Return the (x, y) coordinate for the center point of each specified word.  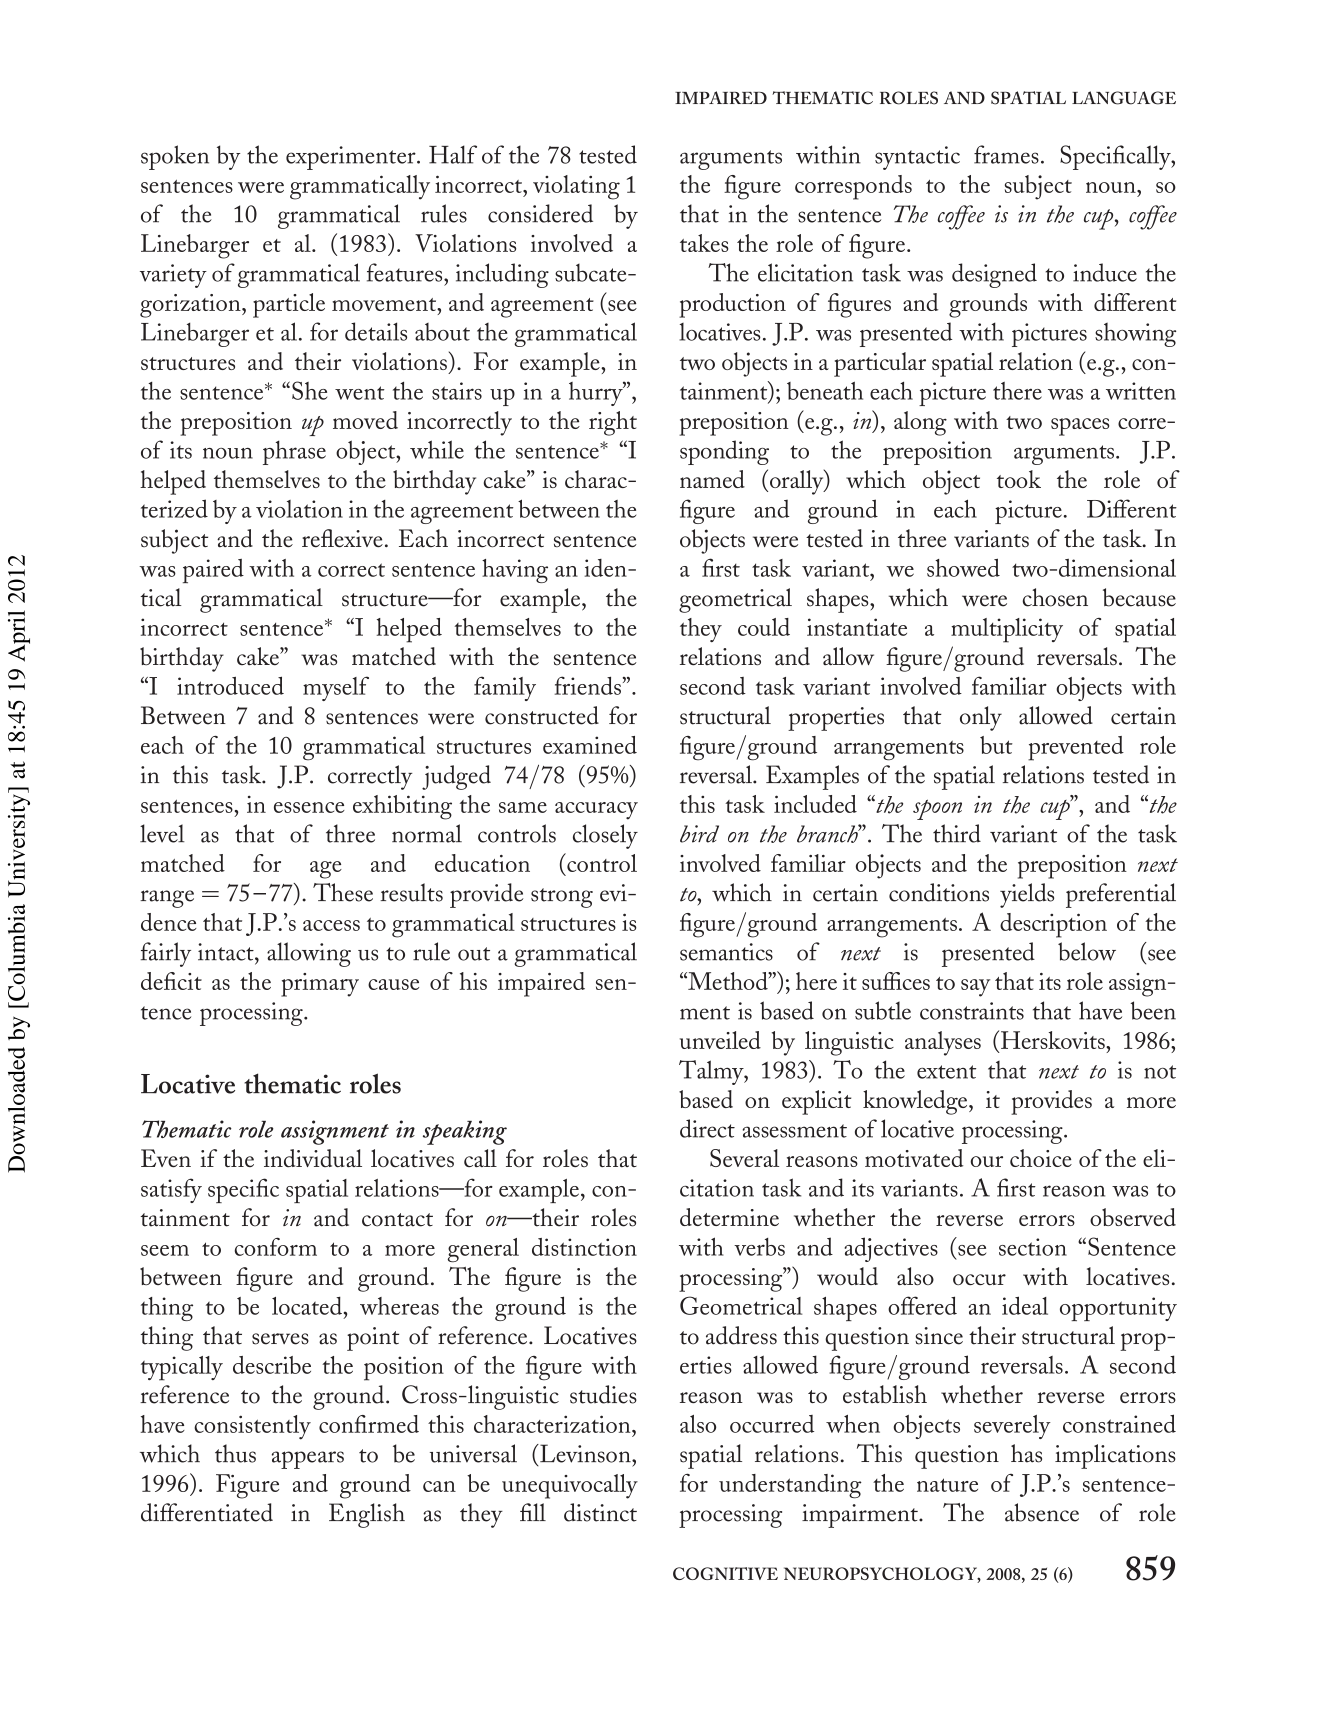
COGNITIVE (725, 1573)
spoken (175, 157)
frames (1006, 154)
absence (1042, 1512)
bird (699, 834)
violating (576, 187)
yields (1027, 895)
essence (309, 807)
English (367, 1515)
